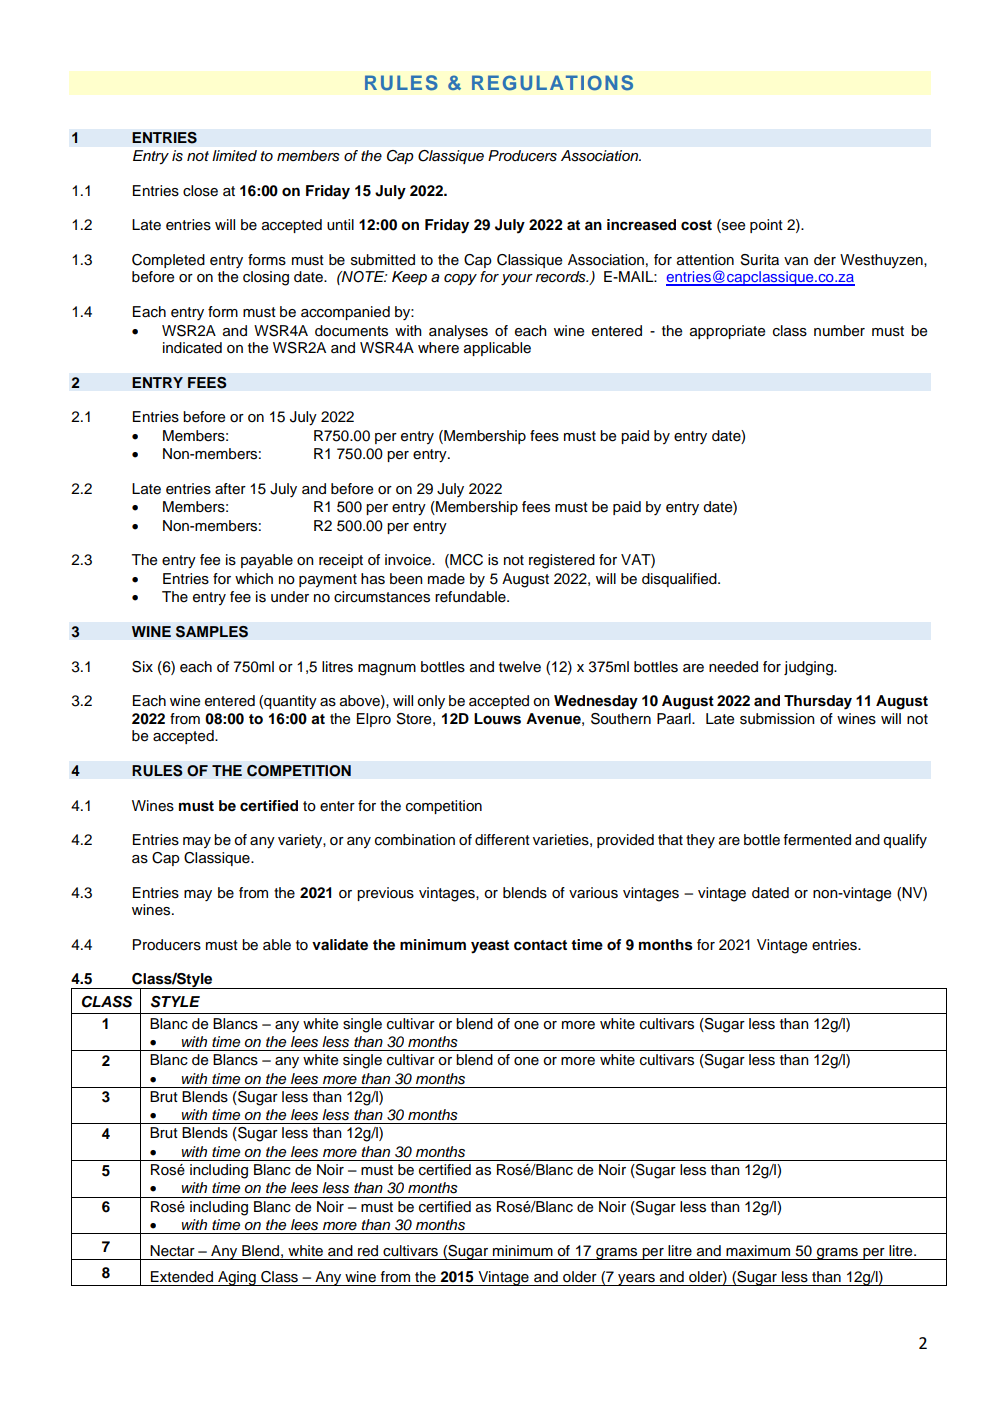  Describe the element at coordinates (502, 840) in the image. I see `different` at that location.
